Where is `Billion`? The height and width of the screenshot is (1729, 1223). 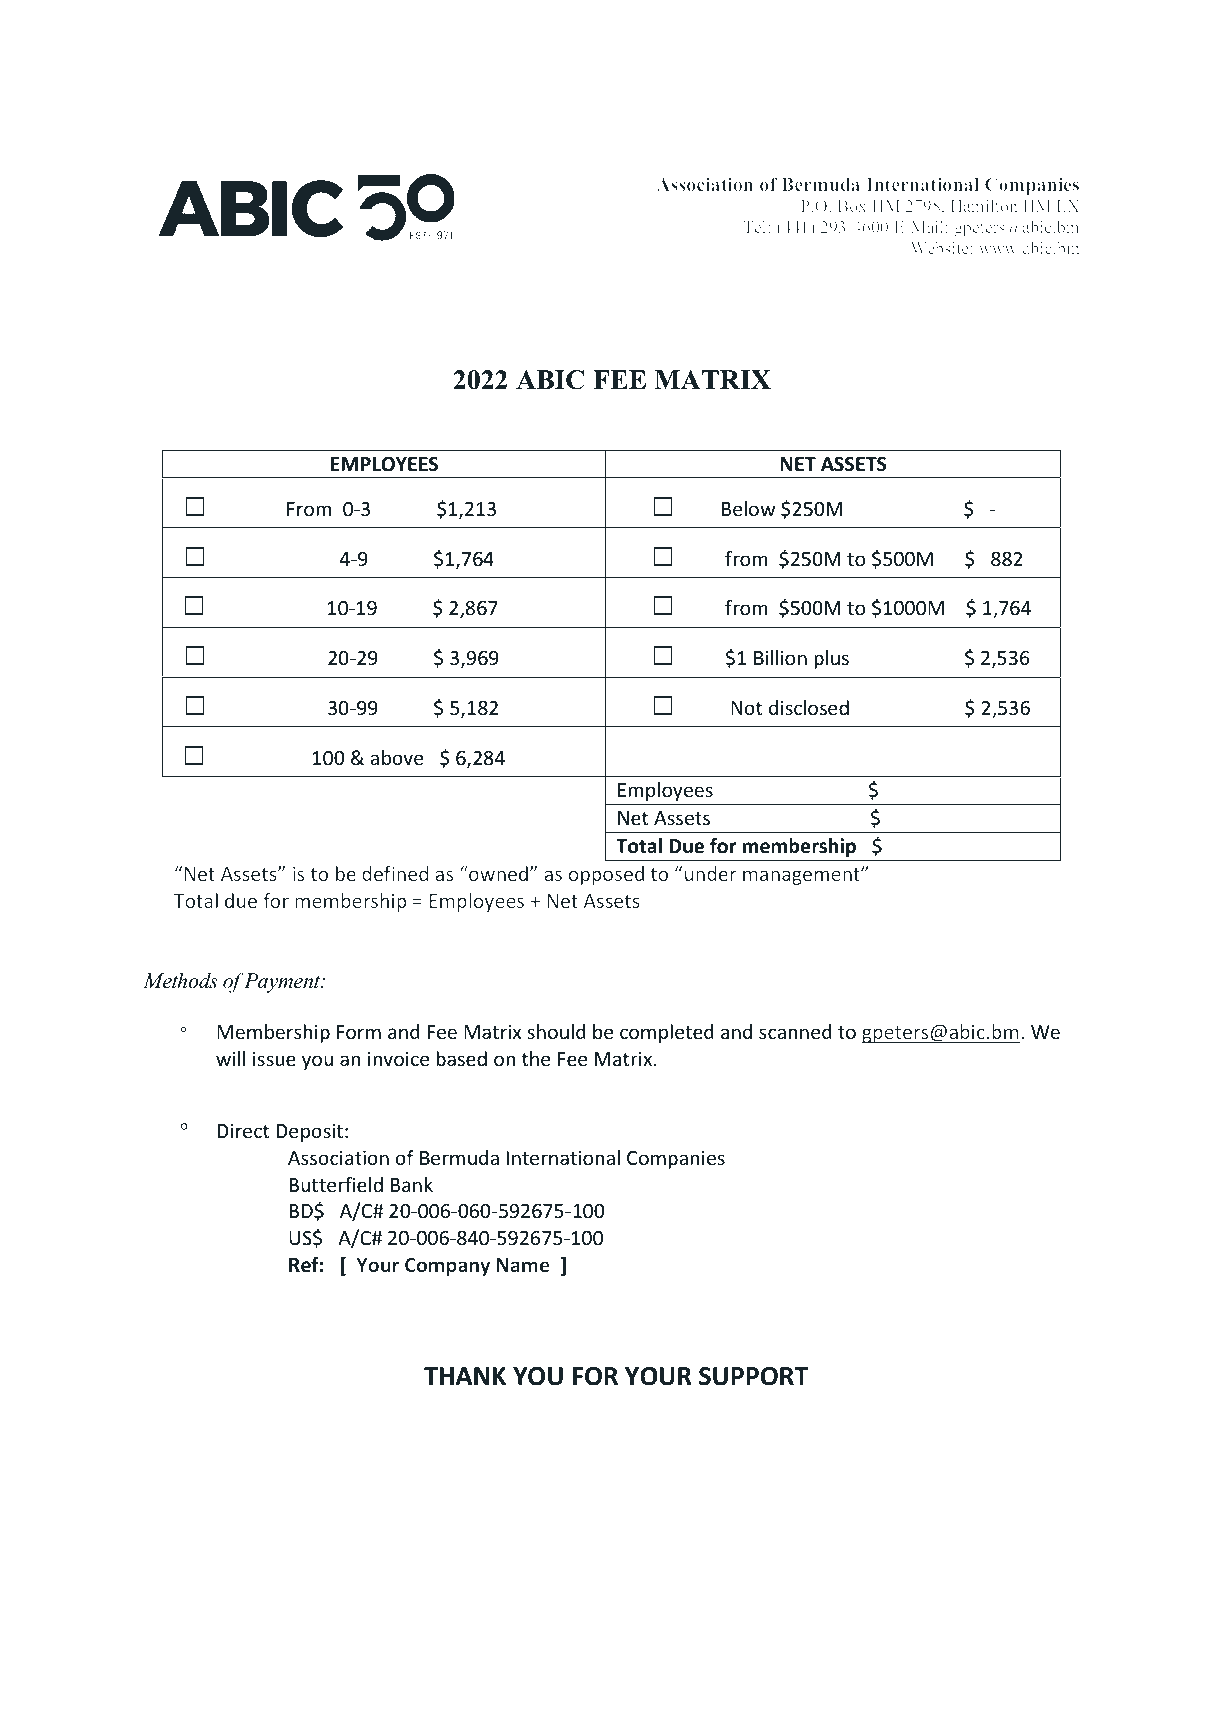
Billion is located at coordinates (780, 657).
